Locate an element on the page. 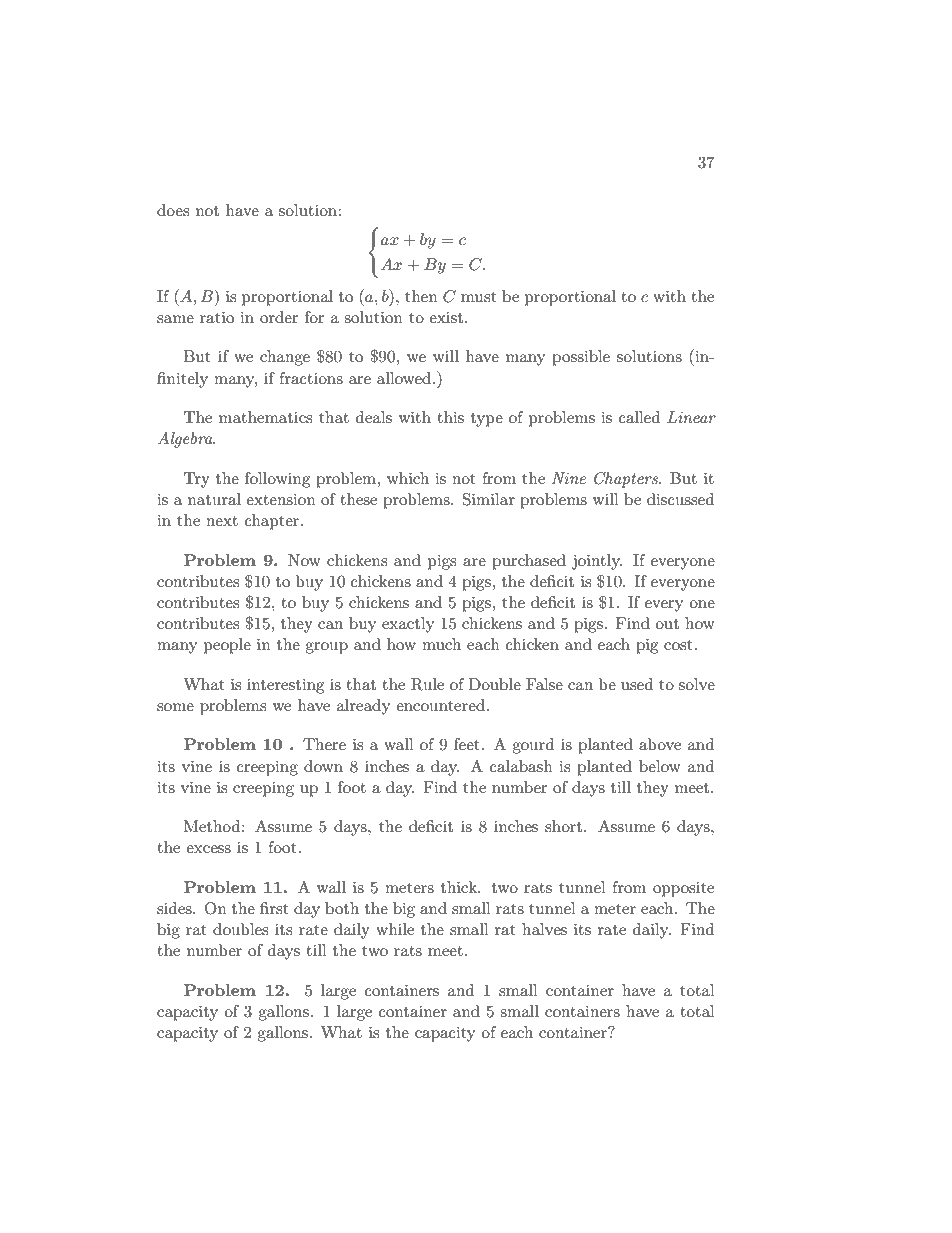 Image resolution: width=952 pixels, height=1233 pixels. sides is located at coordinates (175, 908).
